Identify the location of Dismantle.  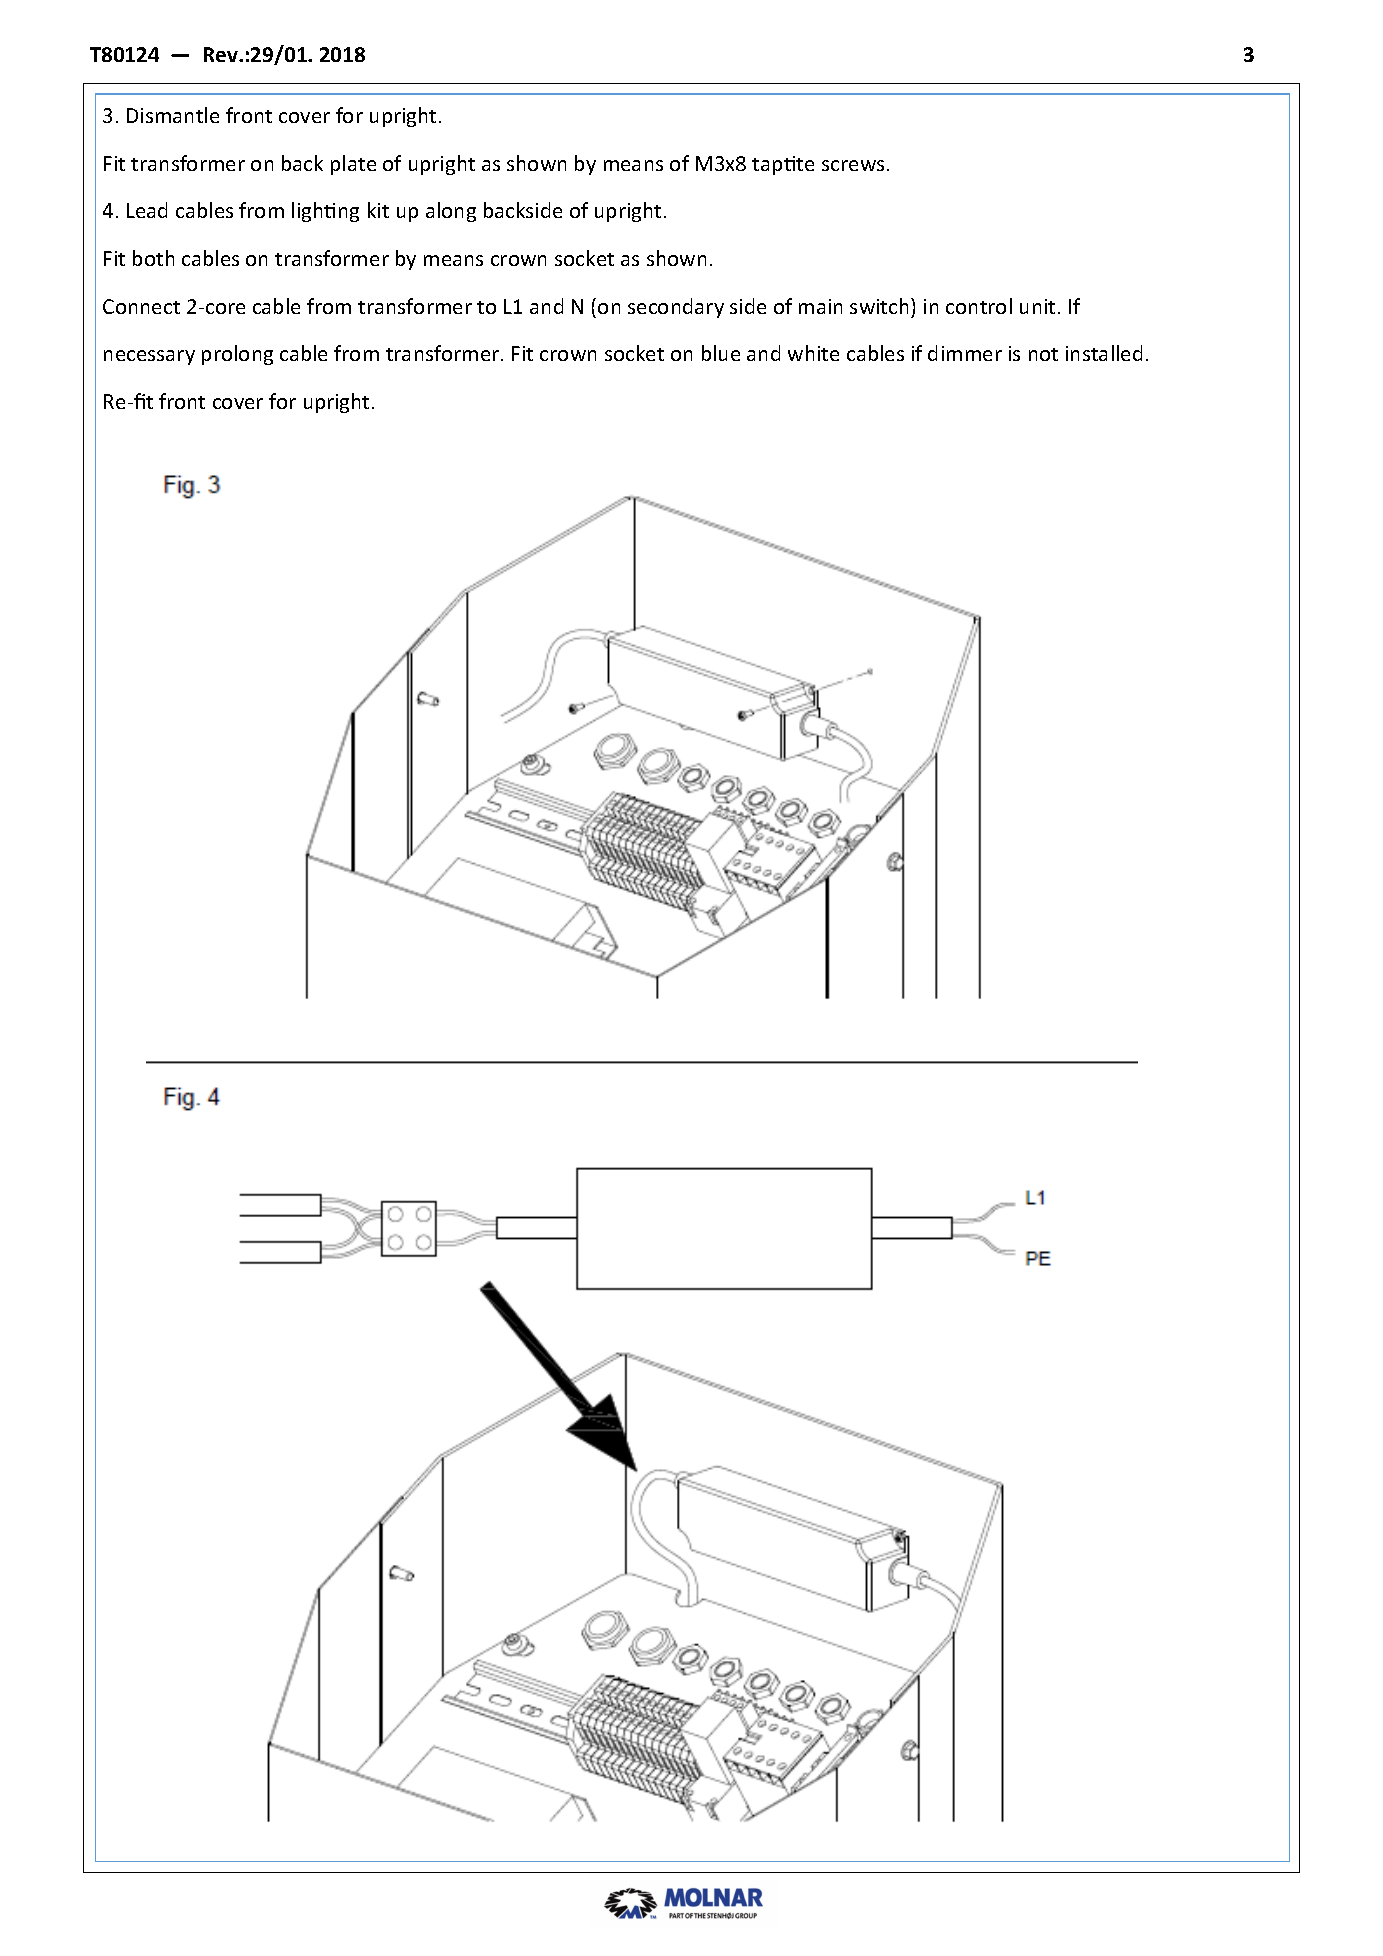
(173, 115).
